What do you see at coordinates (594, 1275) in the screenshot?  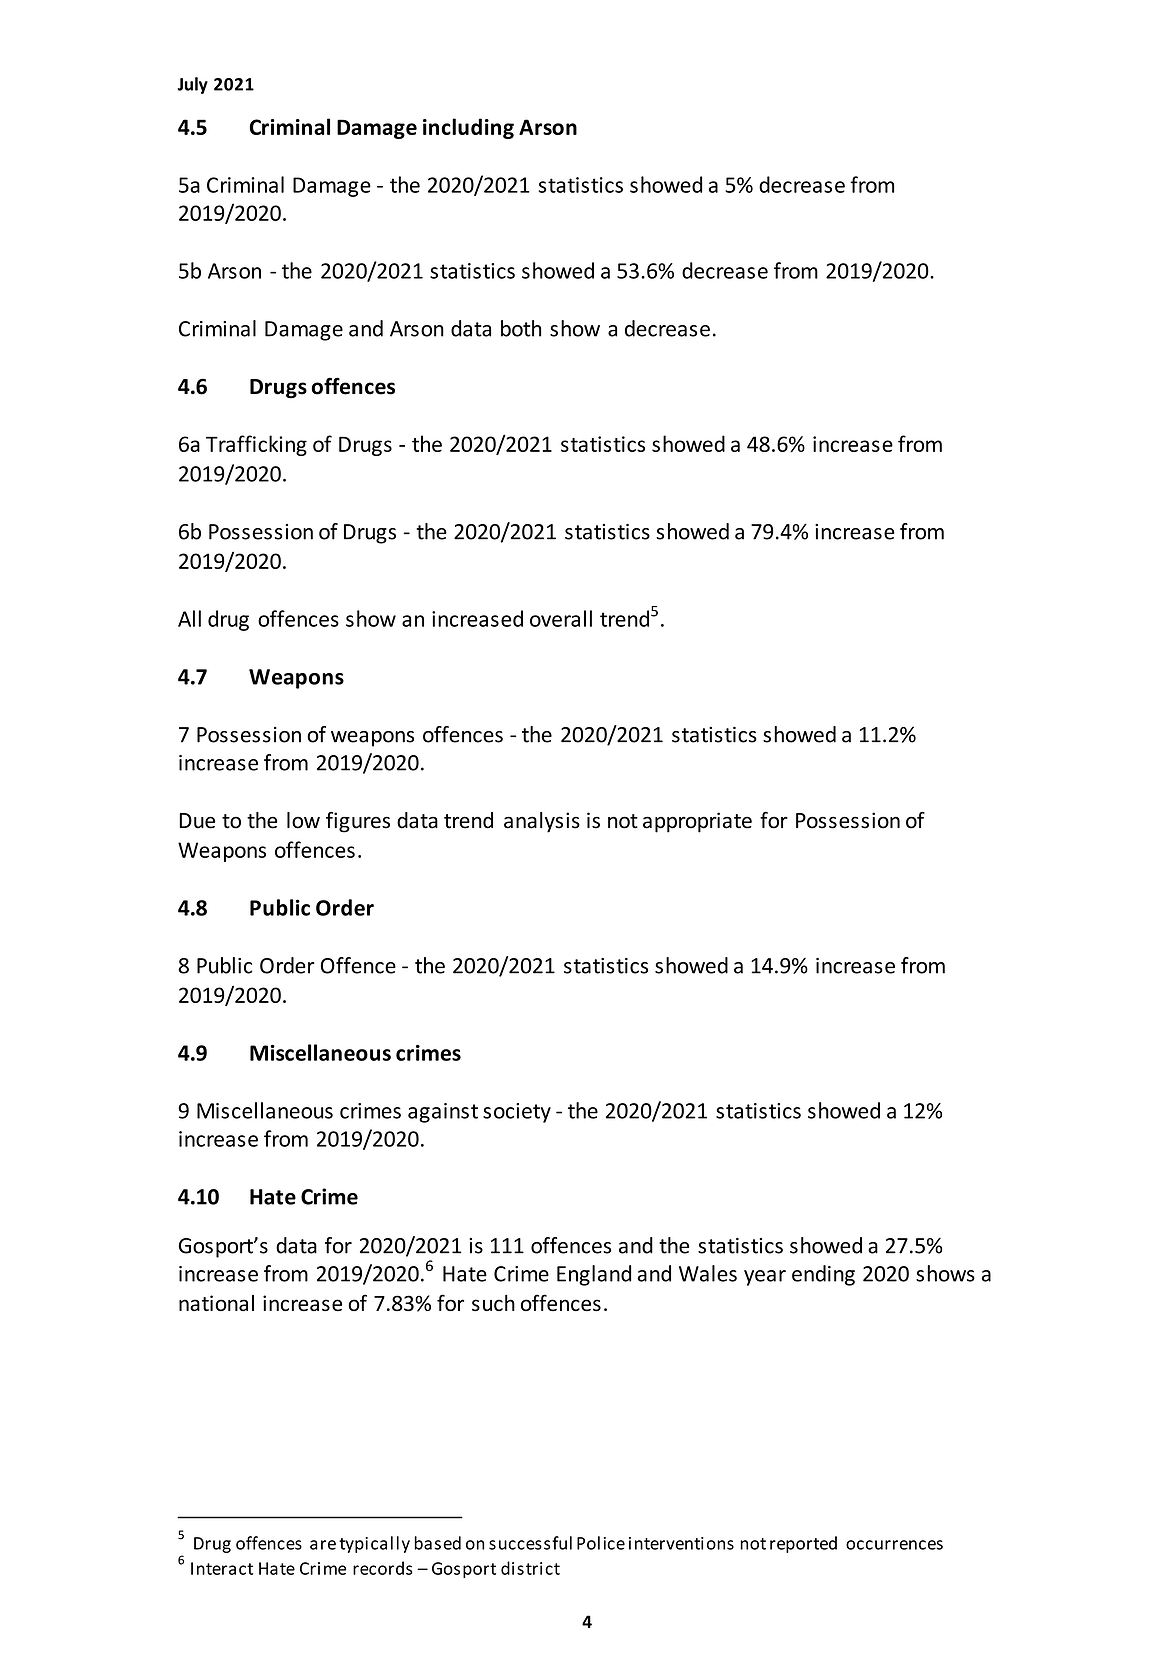 I see `England` at bounding box center [594, 1275].
